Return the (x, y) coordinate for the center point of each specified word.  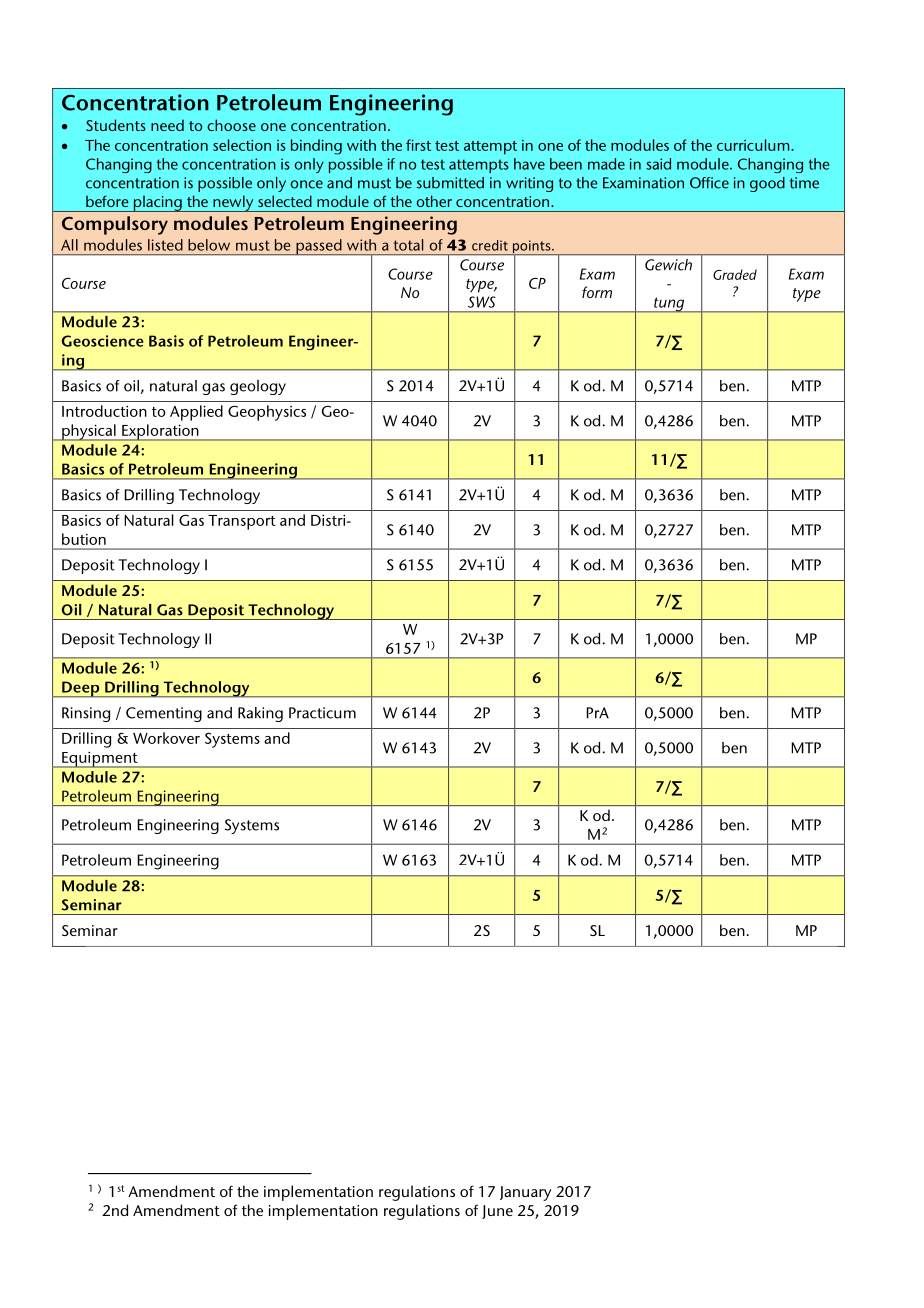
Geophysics (267, 413)
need (167, 125)
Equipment (100, 760)
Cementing (164, 714)
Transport (242, 522)
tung (669, 305)
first (418, 145)
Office (709, 183)
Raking (260, 714)
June (497, 1212)
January (525, 1193)
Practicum (322, 713)
